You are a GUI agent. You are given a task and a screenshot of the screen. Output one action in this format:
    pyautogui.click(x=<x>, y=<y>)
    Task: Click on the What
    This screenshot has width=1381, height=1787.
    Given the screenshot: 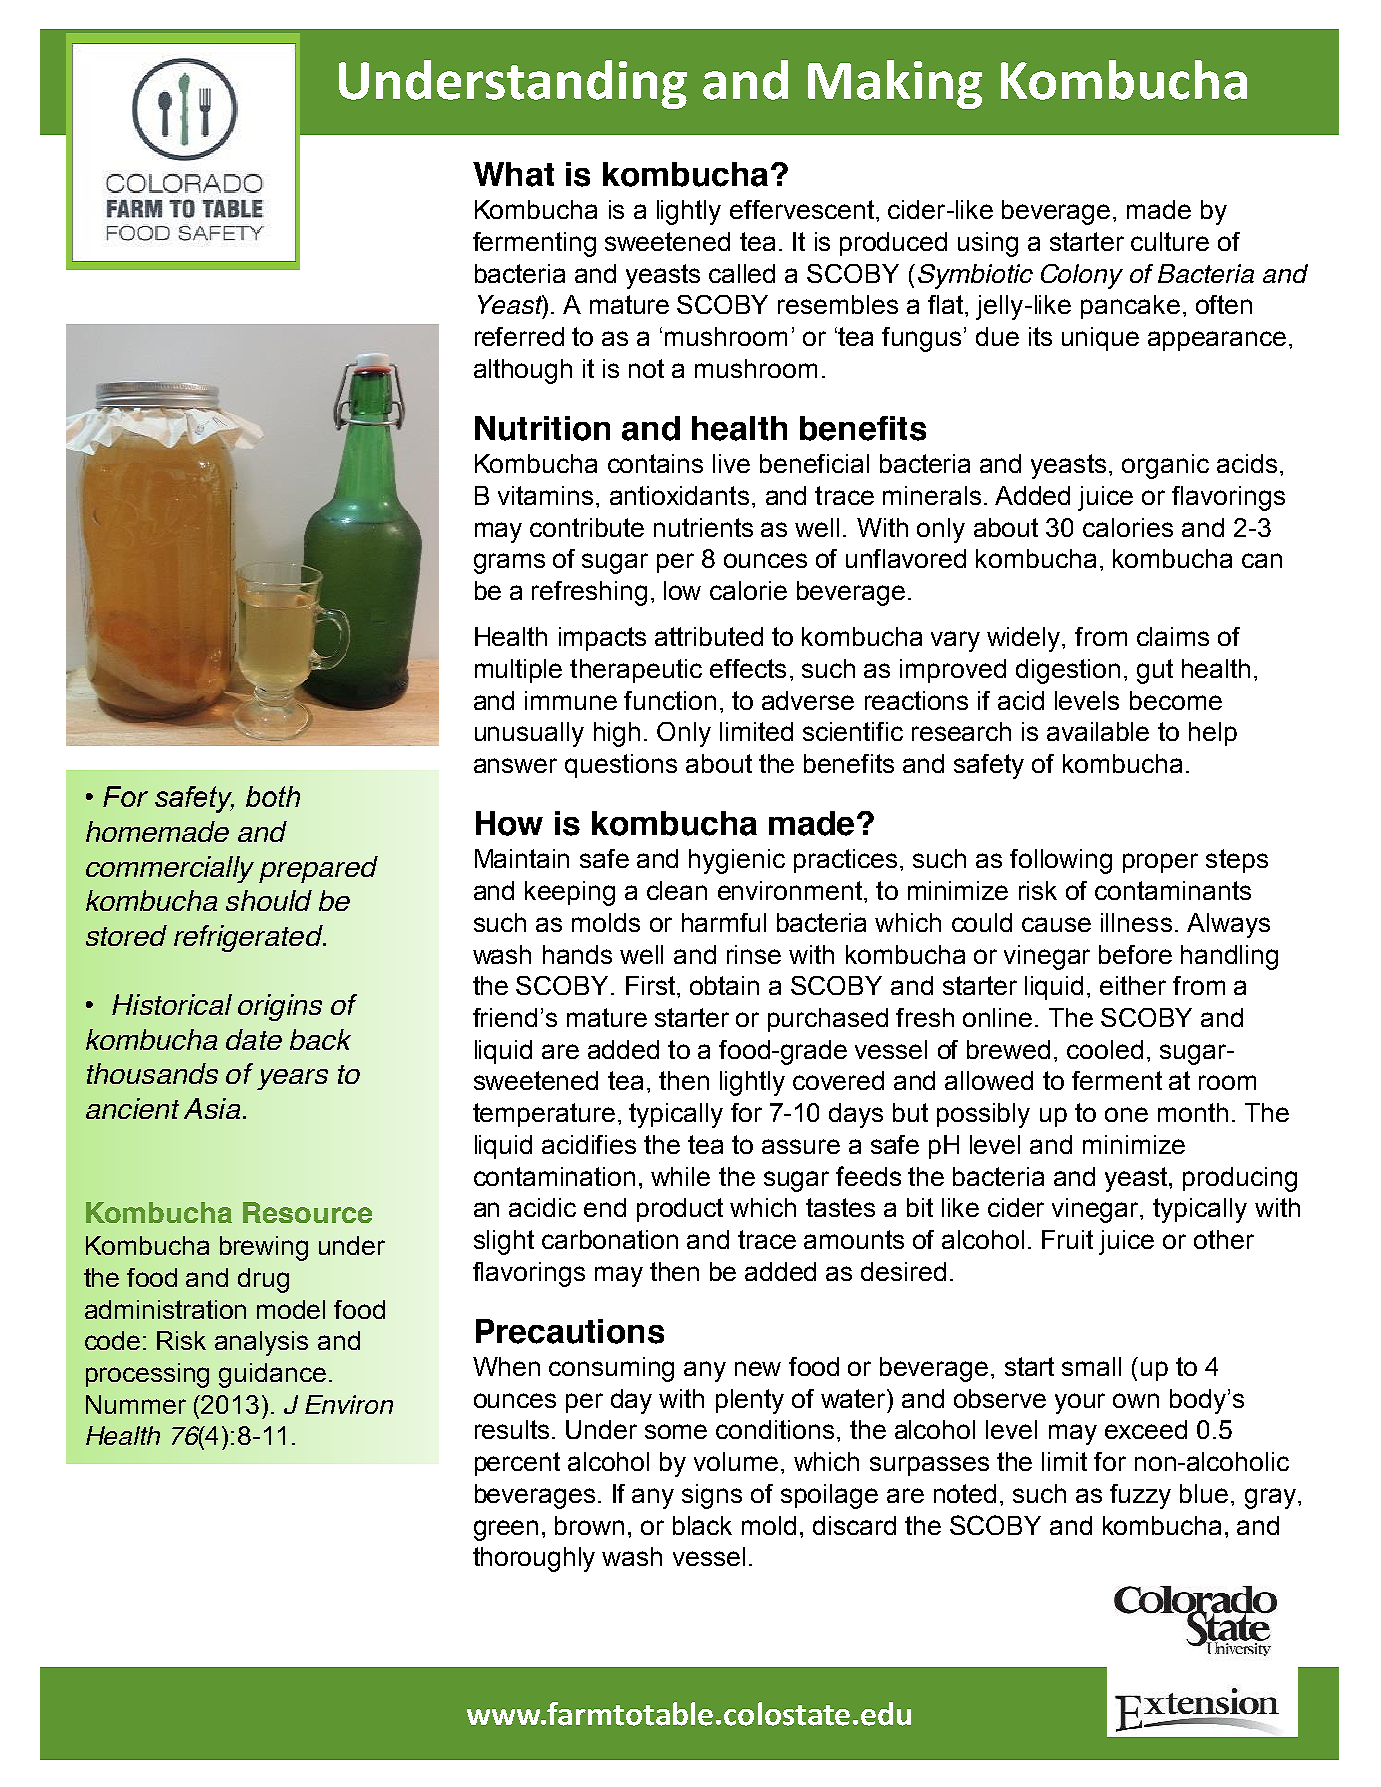 What is the action you would take?
    pyautogui.click(x=513, y=174)
